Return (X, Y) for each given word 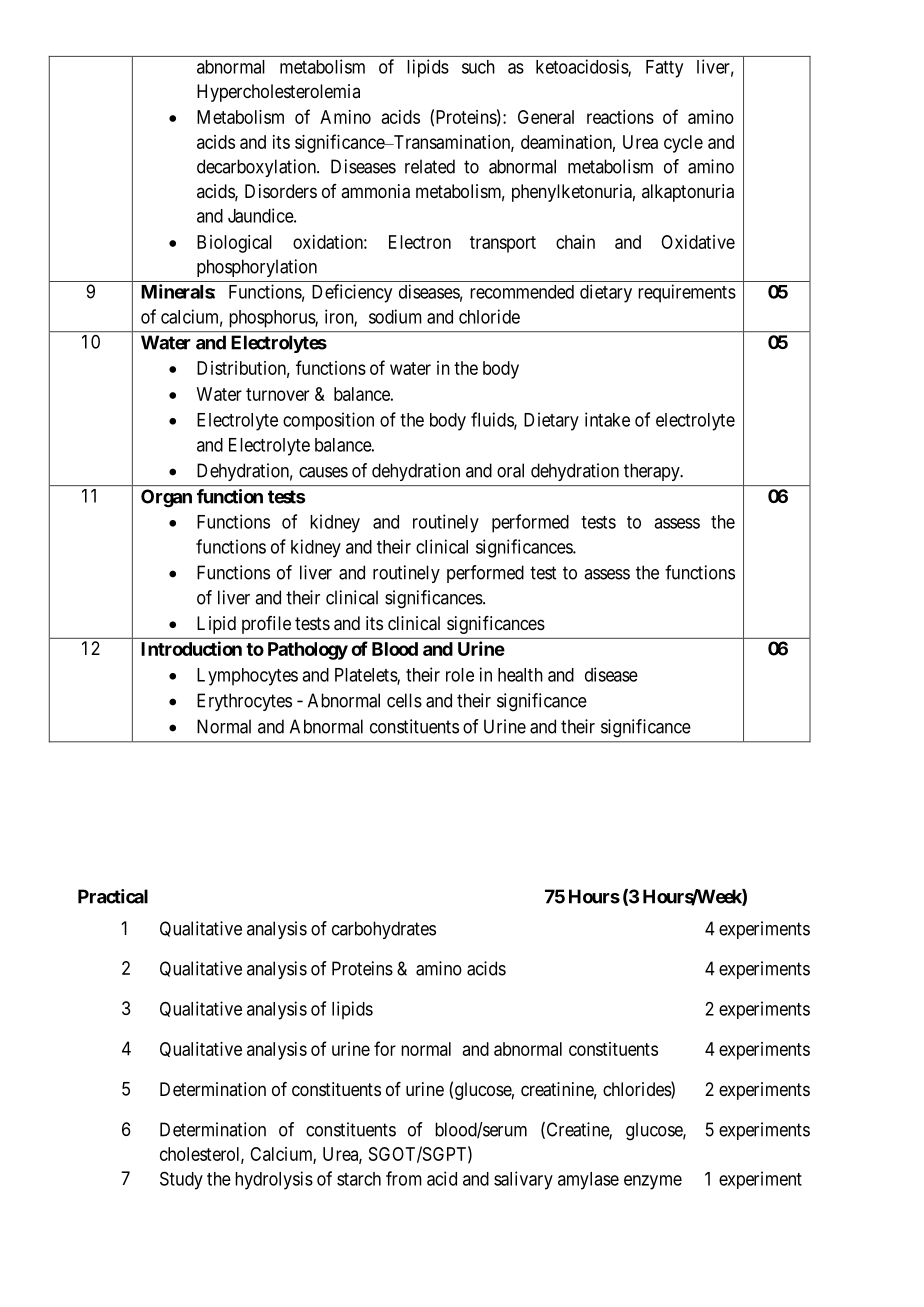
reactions (620, 117)
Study (181, 1180)
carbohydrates (384, 930)
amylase (588, 1181)
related (430, 166)
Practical (113, 896)
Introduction (191, 648)
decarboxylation (257, 168)
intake (607, 419)
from (404, 1178)
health (520, 675)
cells (404, 700)
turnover (277, 394)
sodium (395, 316)
